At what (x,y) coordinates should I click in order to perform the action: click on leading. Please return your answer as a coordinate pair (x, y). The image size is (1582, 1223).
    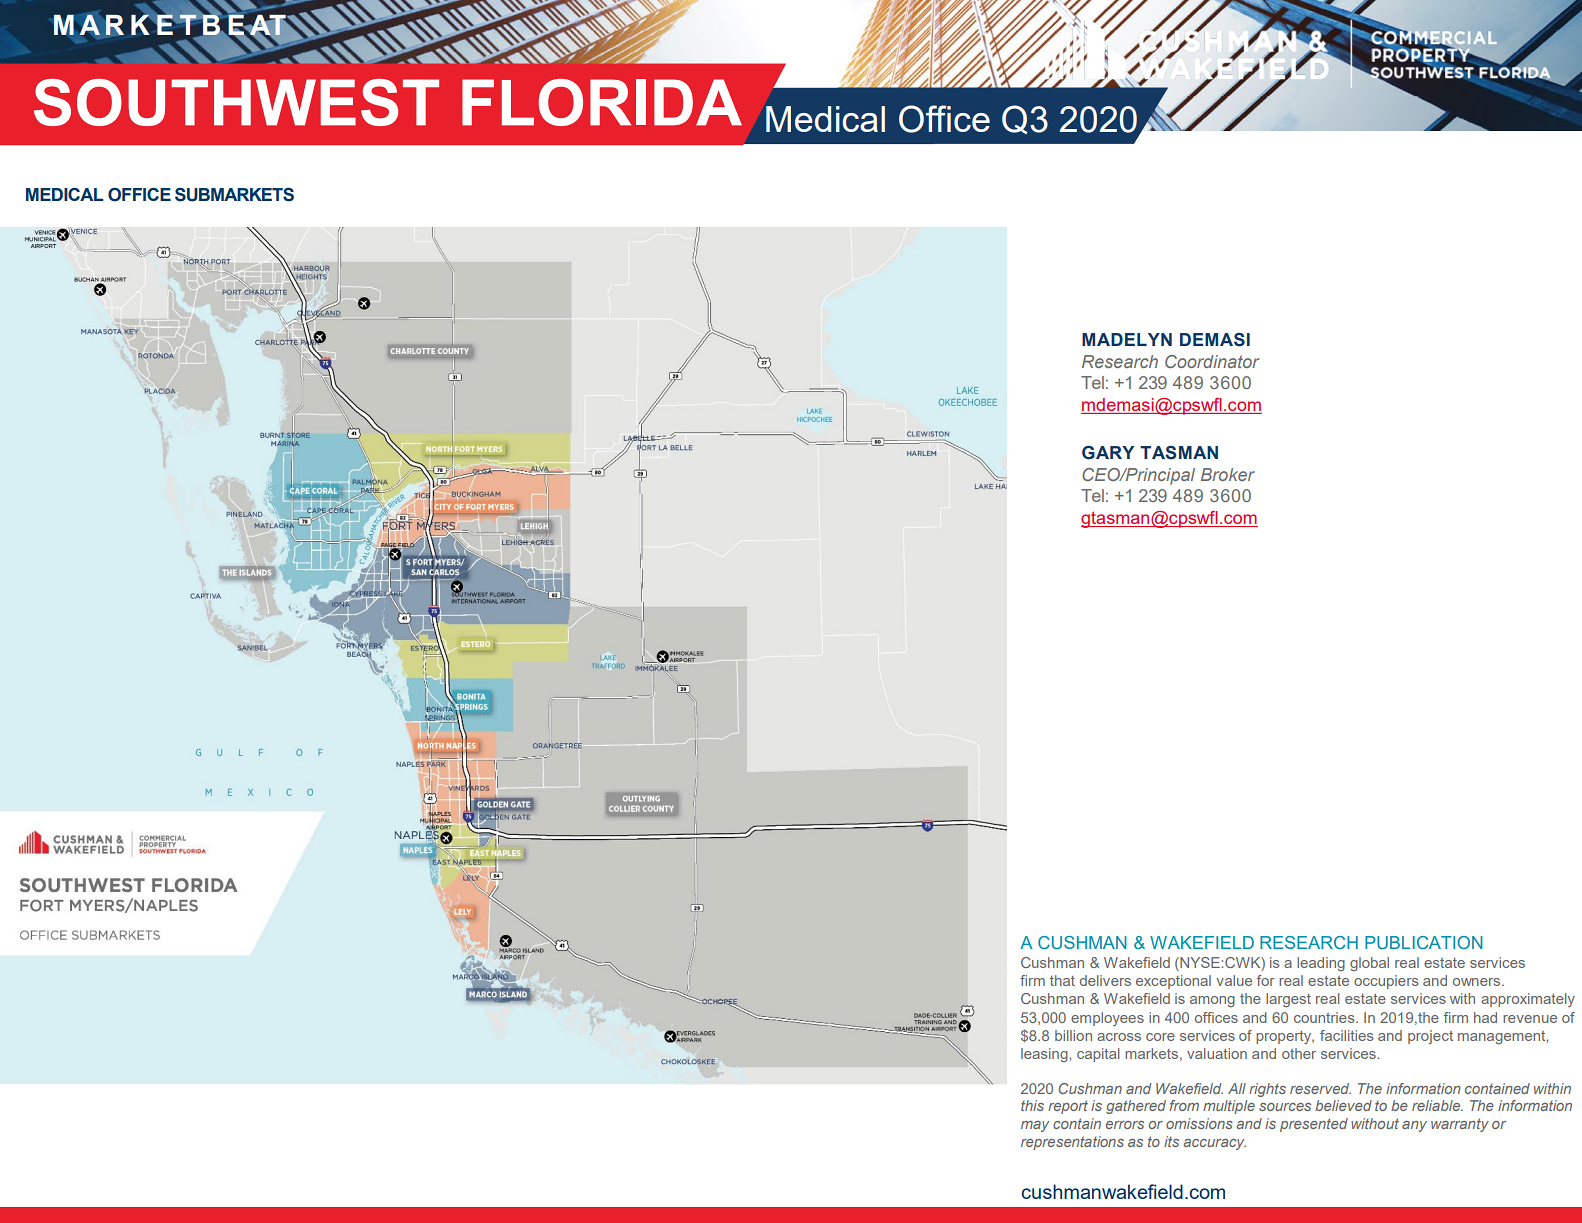
    Looking at the image, I should click on (1321, 964).
